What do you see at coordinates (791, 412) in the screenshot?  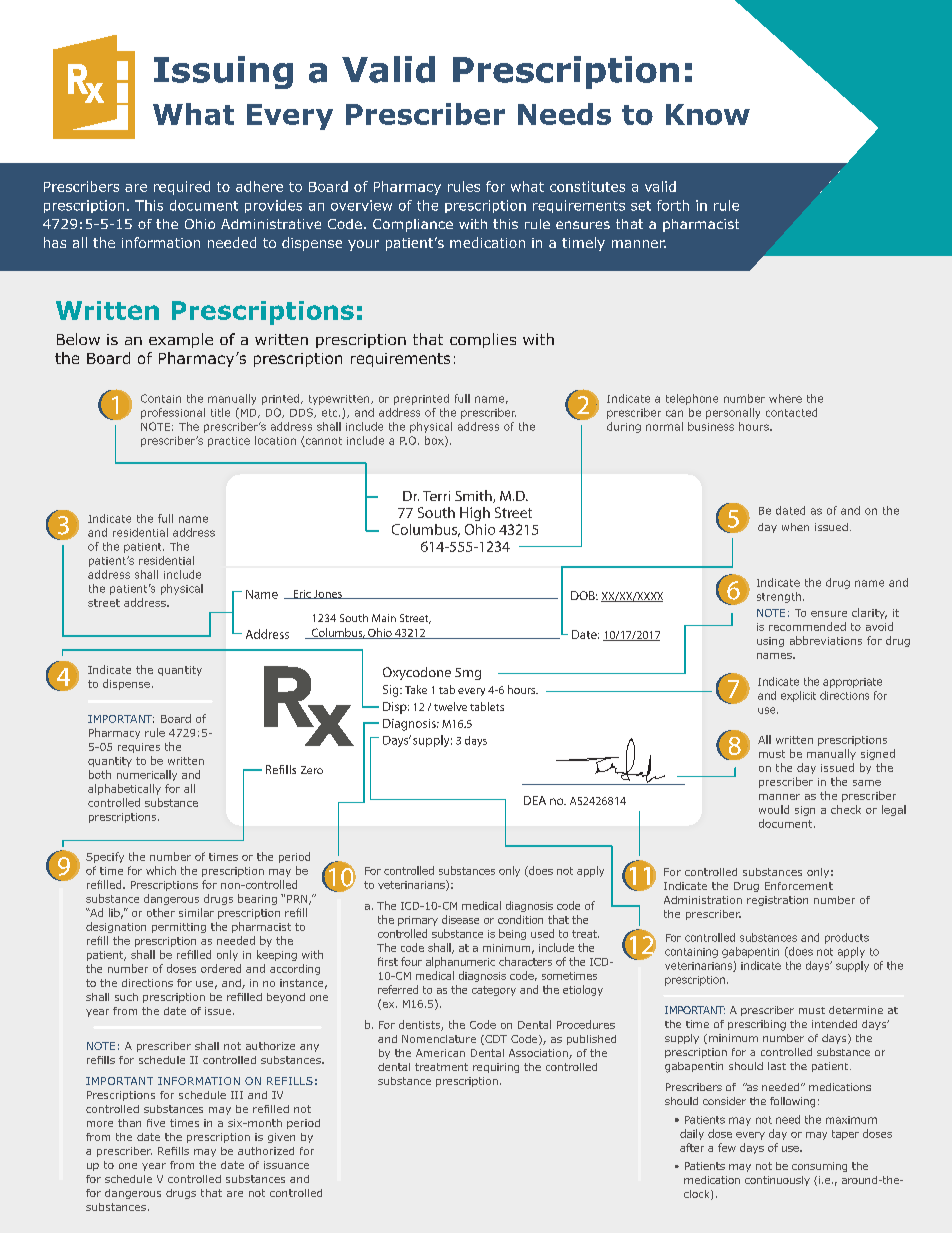 I see `contacted` at bounding box center [791, 412].
